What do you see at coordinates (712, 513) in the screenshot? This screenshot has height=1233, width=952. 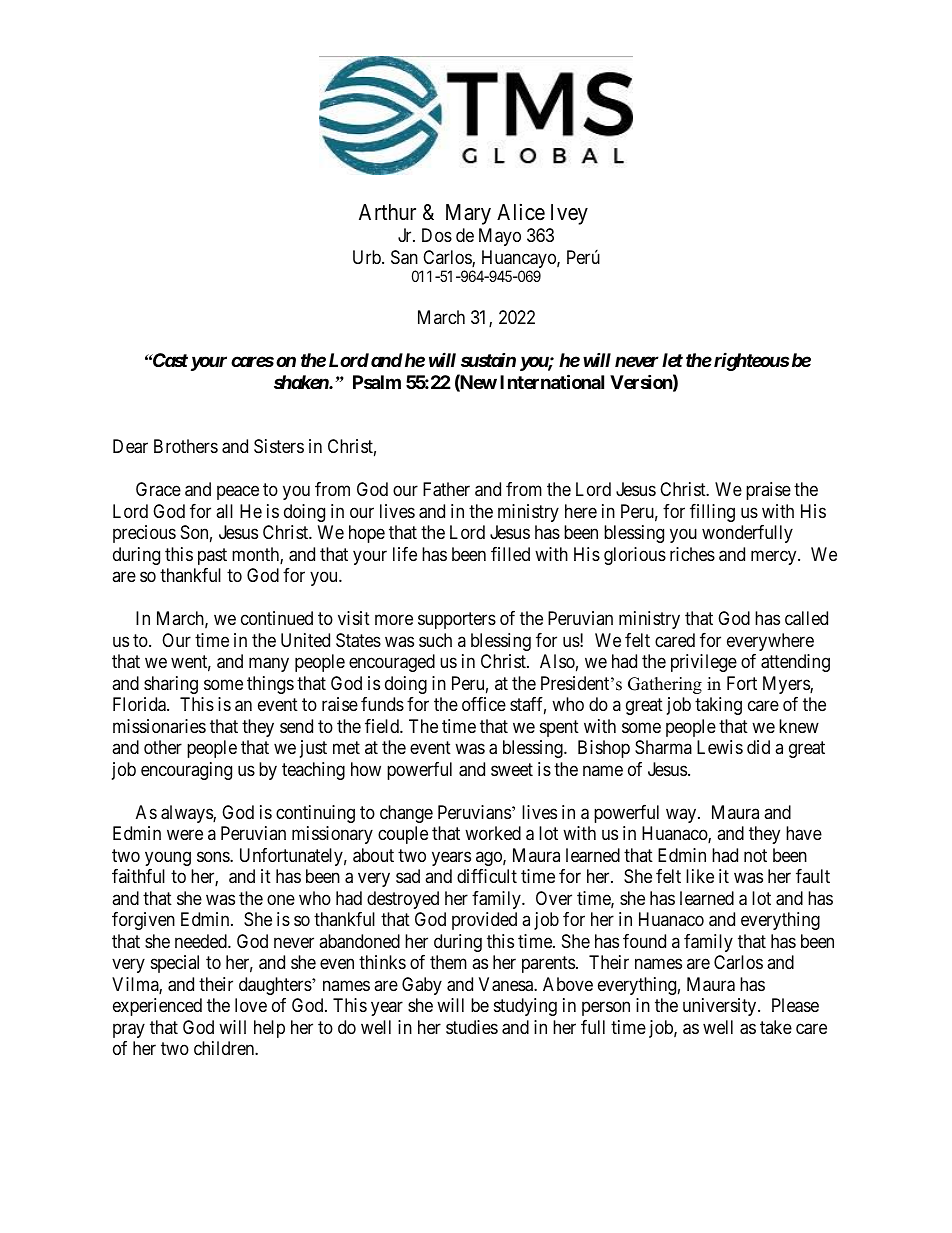 I see `filling` at bounding box center [712, 513].
